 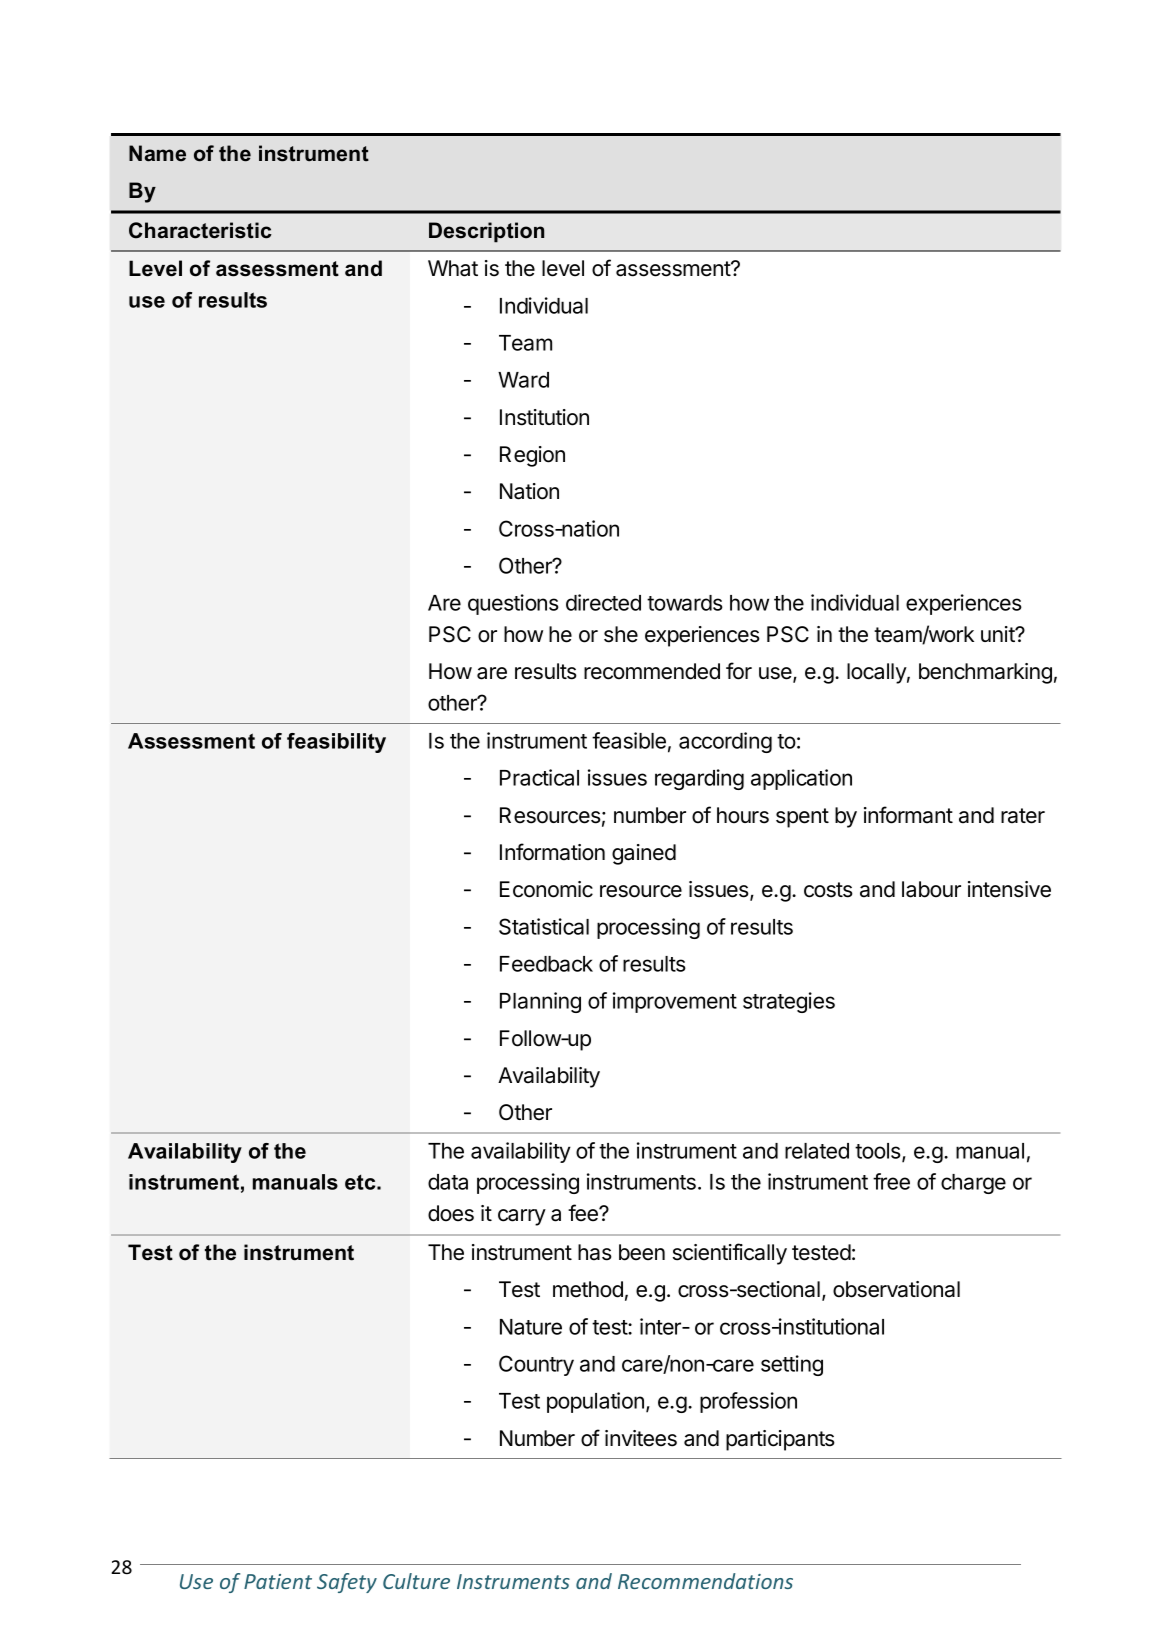 What do you see at coordinates (336, 743) in the page?
I see `feasibility` at bounding box center [336, 743].
